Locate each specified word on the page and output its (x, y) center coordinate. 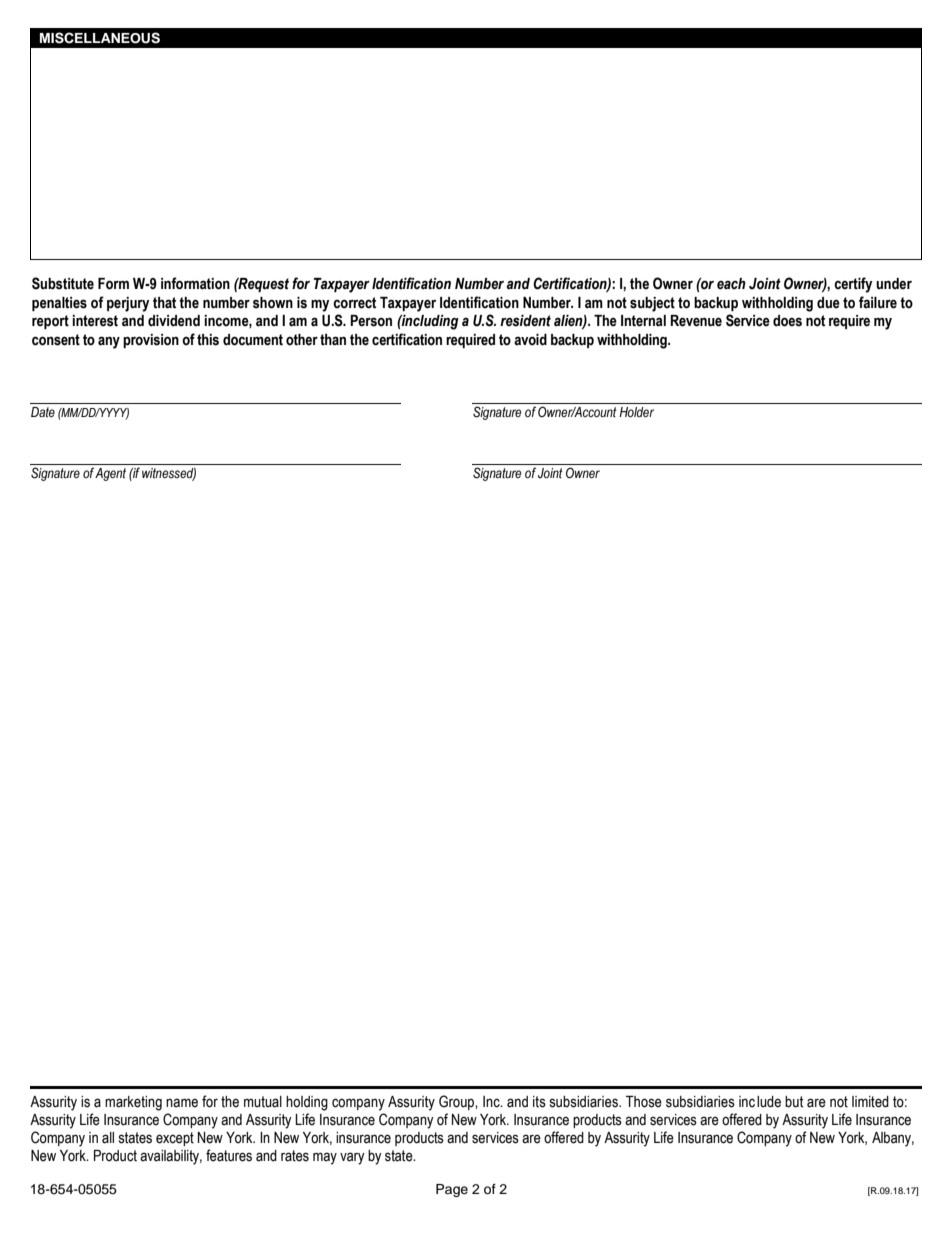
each (731, 284)
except (175, 1139)
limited (870, 1102)
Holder (636, 412)
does (787, 321)
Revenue (696, 321)
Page (452, 1190)
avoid (530, 340)
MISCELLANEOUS (100, 38)
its (539, 1102)
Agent (110, 474)
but (794, 1102)
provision (151, 341)
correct (354, 303)
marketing (133, 1103)
